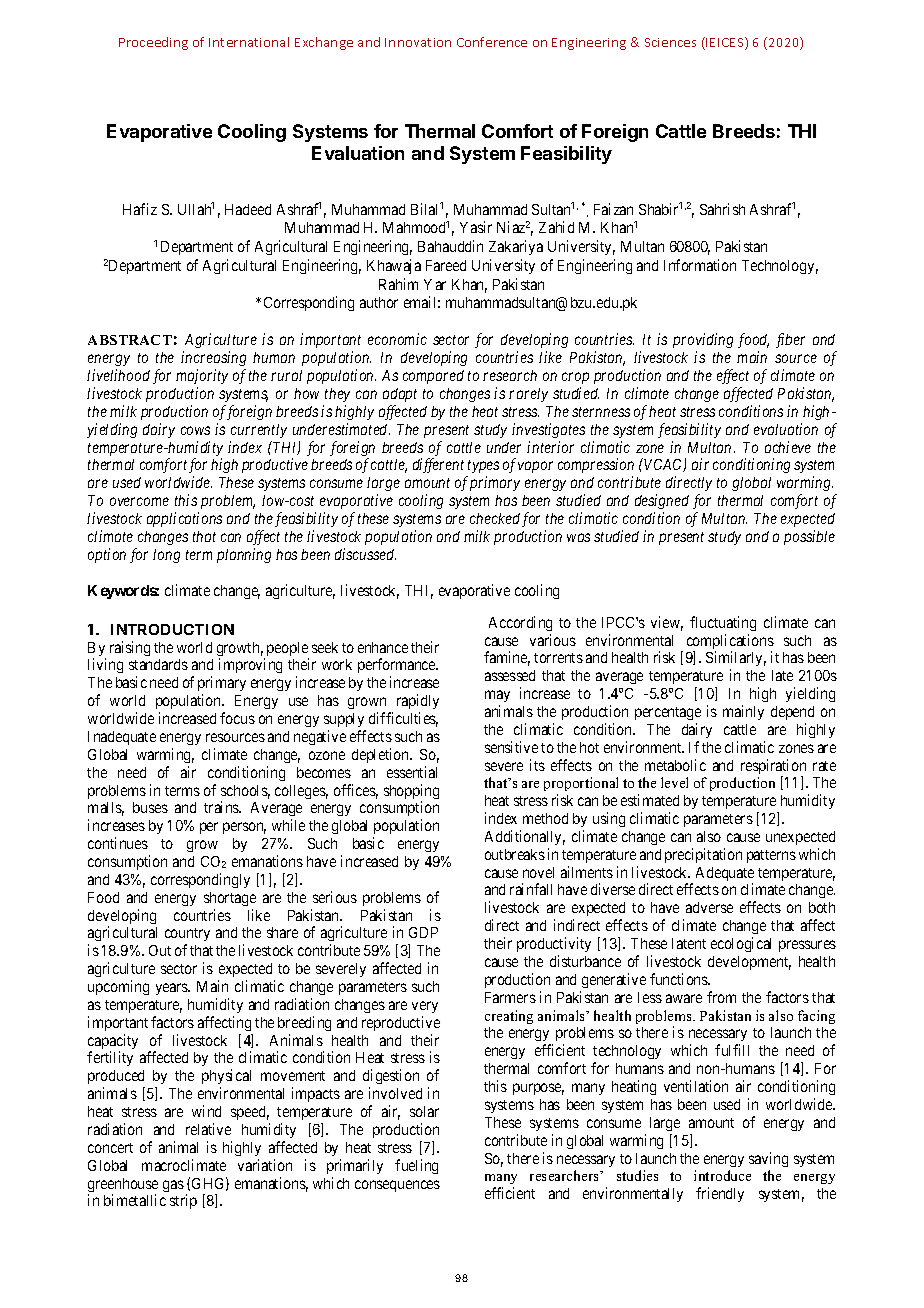  Describe the element at coordinates (722, 1175) in the screenshot. I see `introduce` at that location.
